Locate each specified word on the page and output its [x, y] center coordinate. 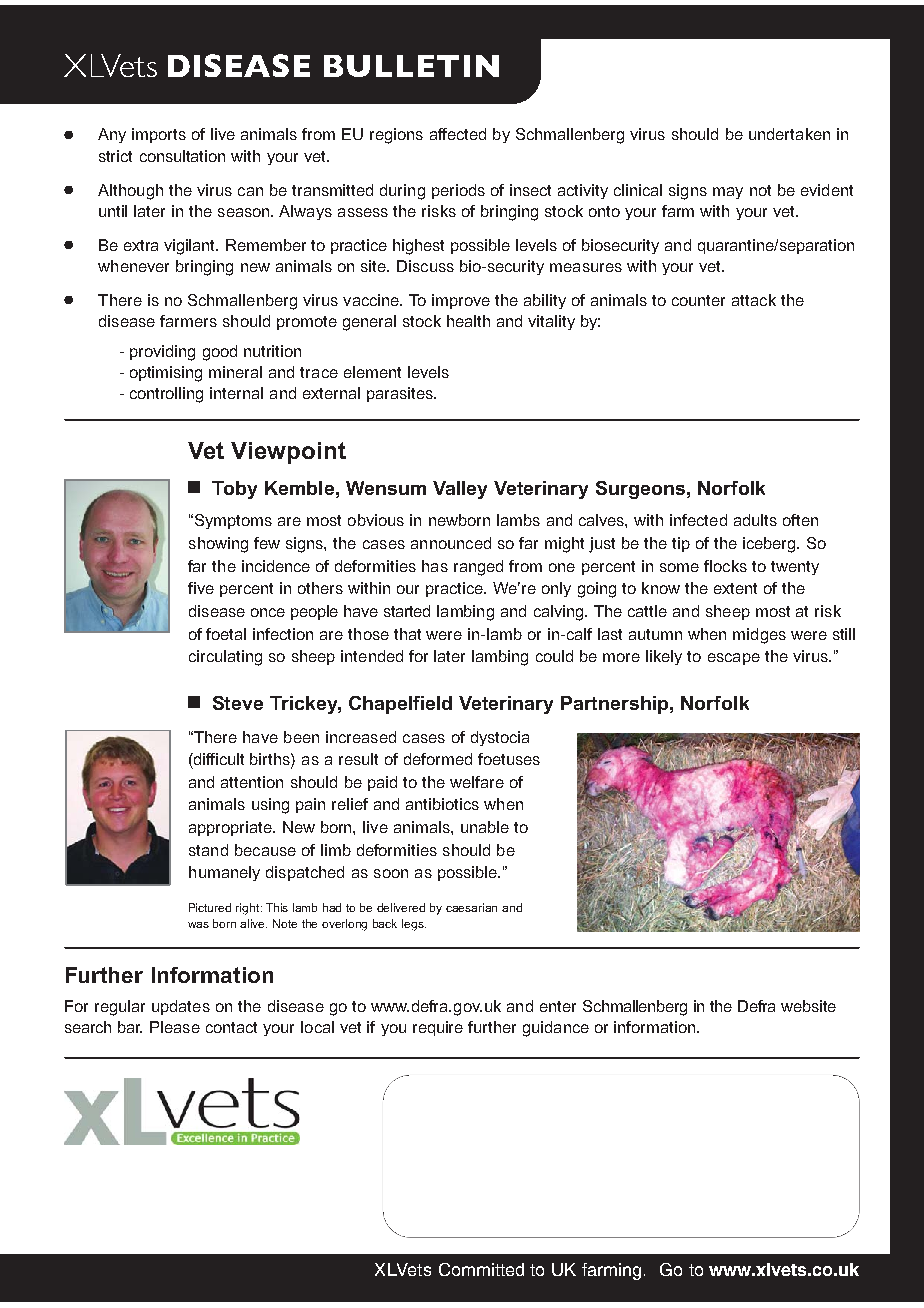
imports [159, 135]
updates [181, 1007]
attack [754, 300]
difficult [218, 759]
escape [734, 659]
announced [451, 543]
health [468, 321]
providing [162, 353]
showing [218, 545]
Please [175, 1027]
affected [458, 134]
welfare [477, 782]
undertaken [789, 134]
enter [558, 1006]
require [438, 1028]
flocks [725, 566]
